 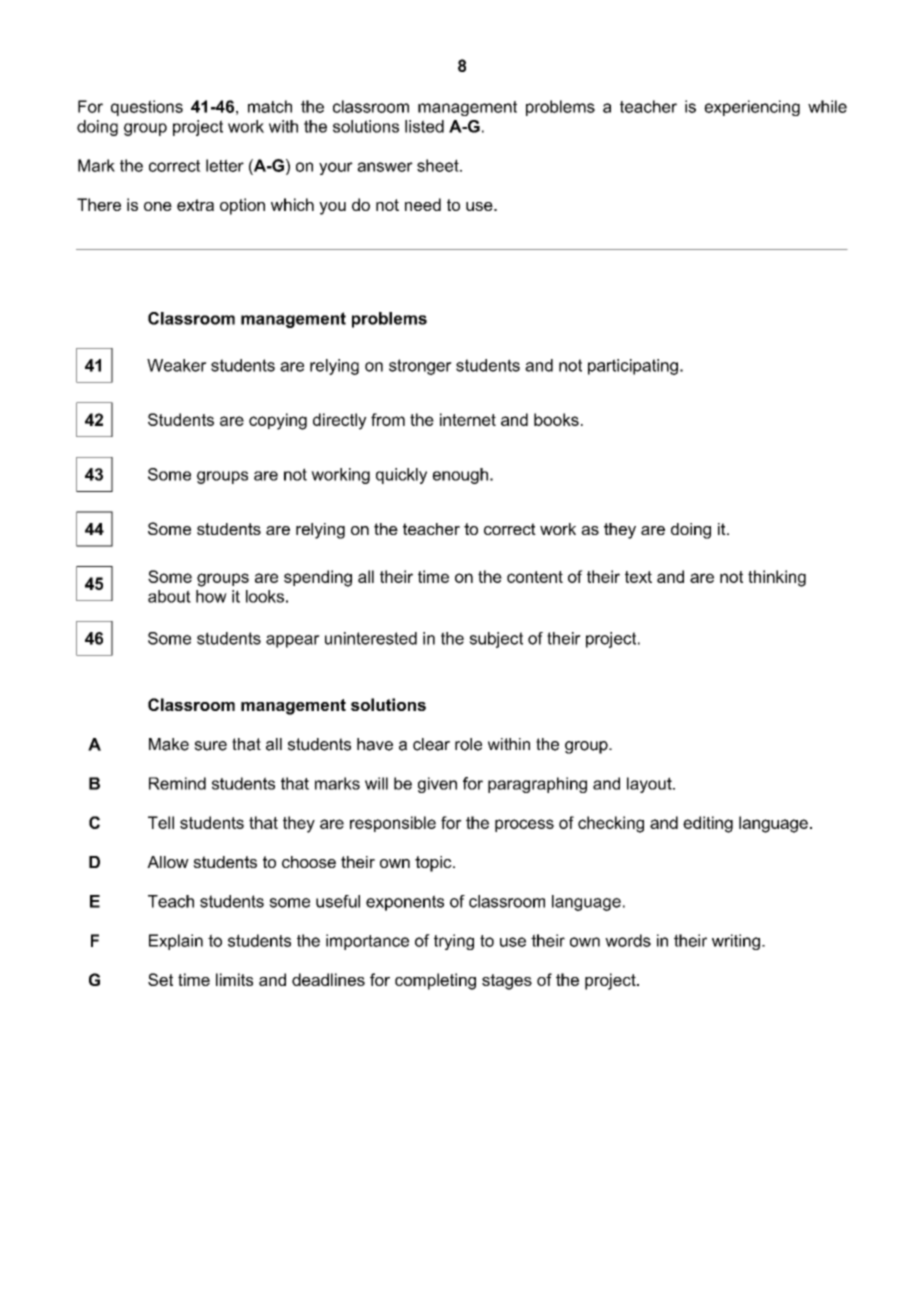 What do you see at coordinates (633, 367) in the document?
I see `participating` at bounding box center [633, 367].
